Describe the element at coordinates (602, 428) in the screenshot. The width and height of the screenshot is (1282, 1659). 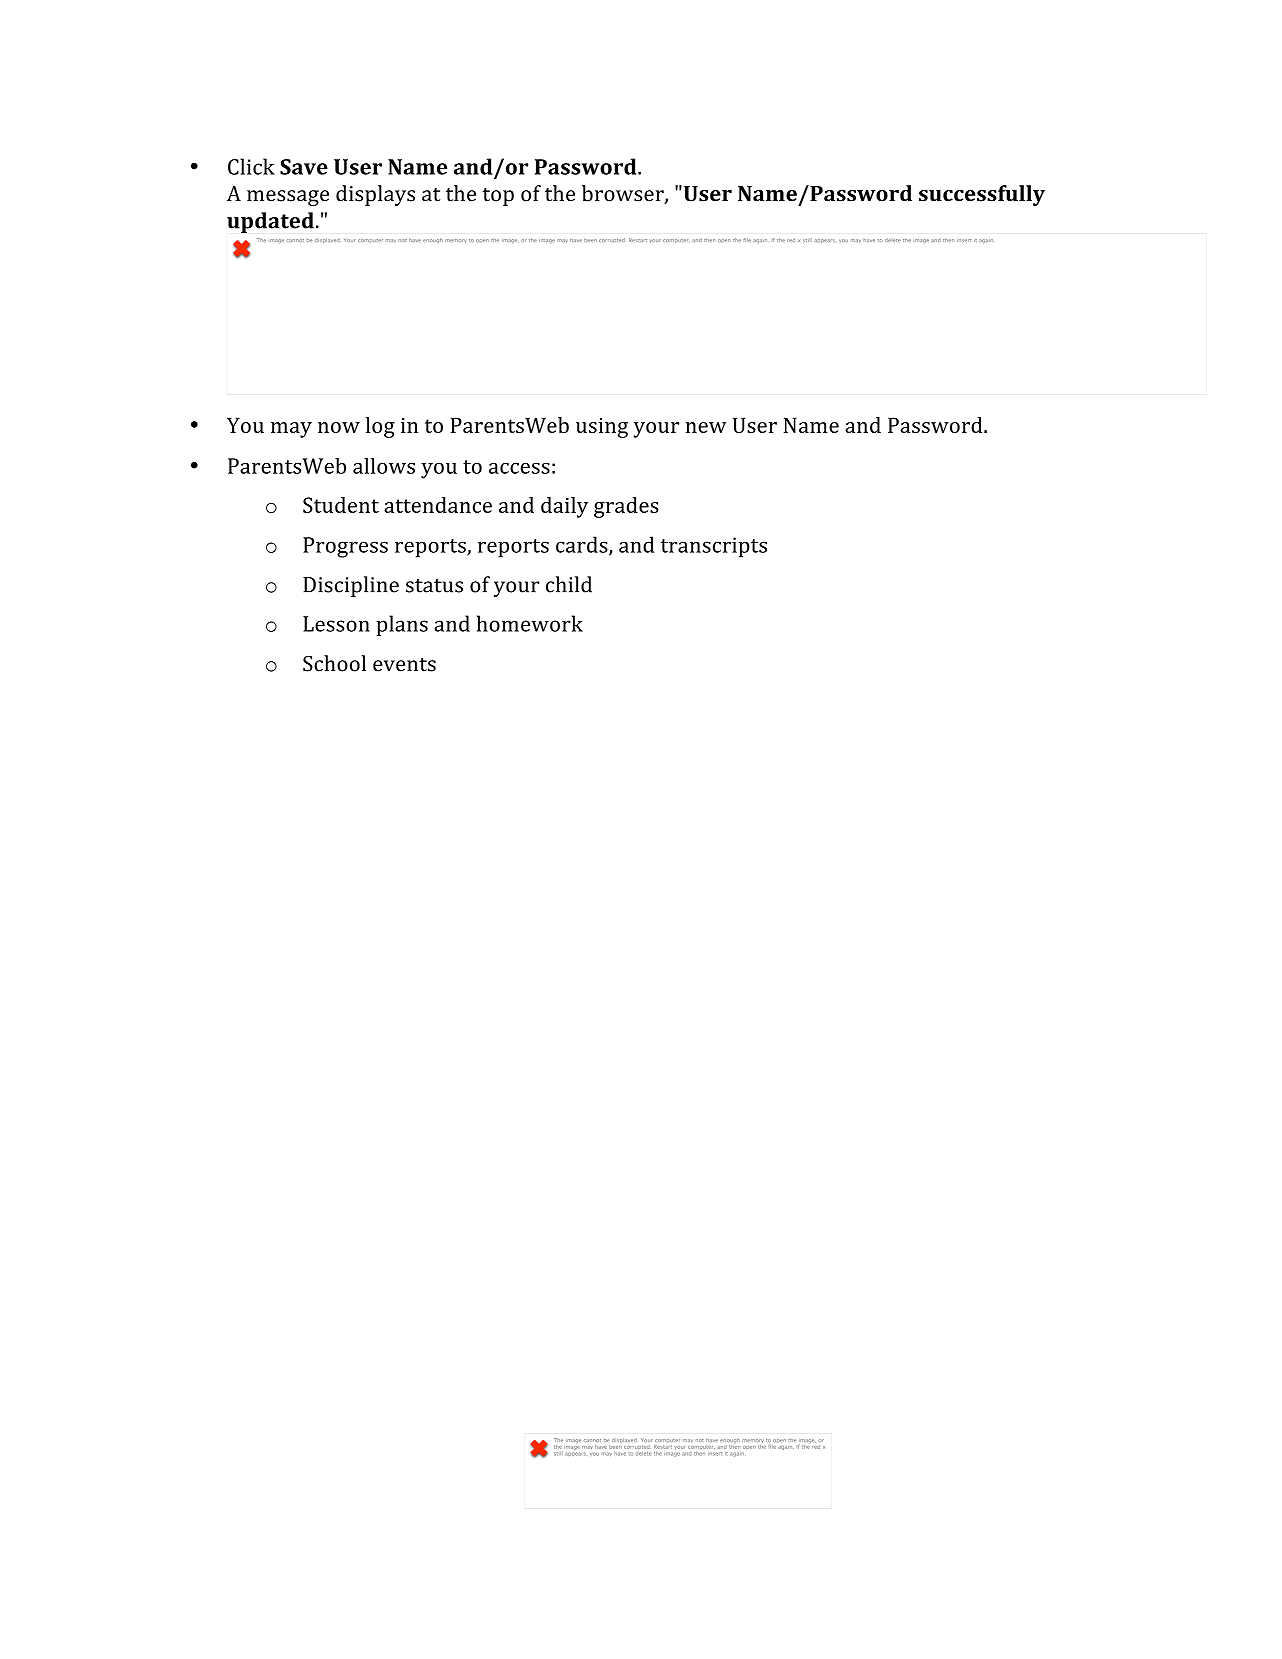
I see `using` at that location.
